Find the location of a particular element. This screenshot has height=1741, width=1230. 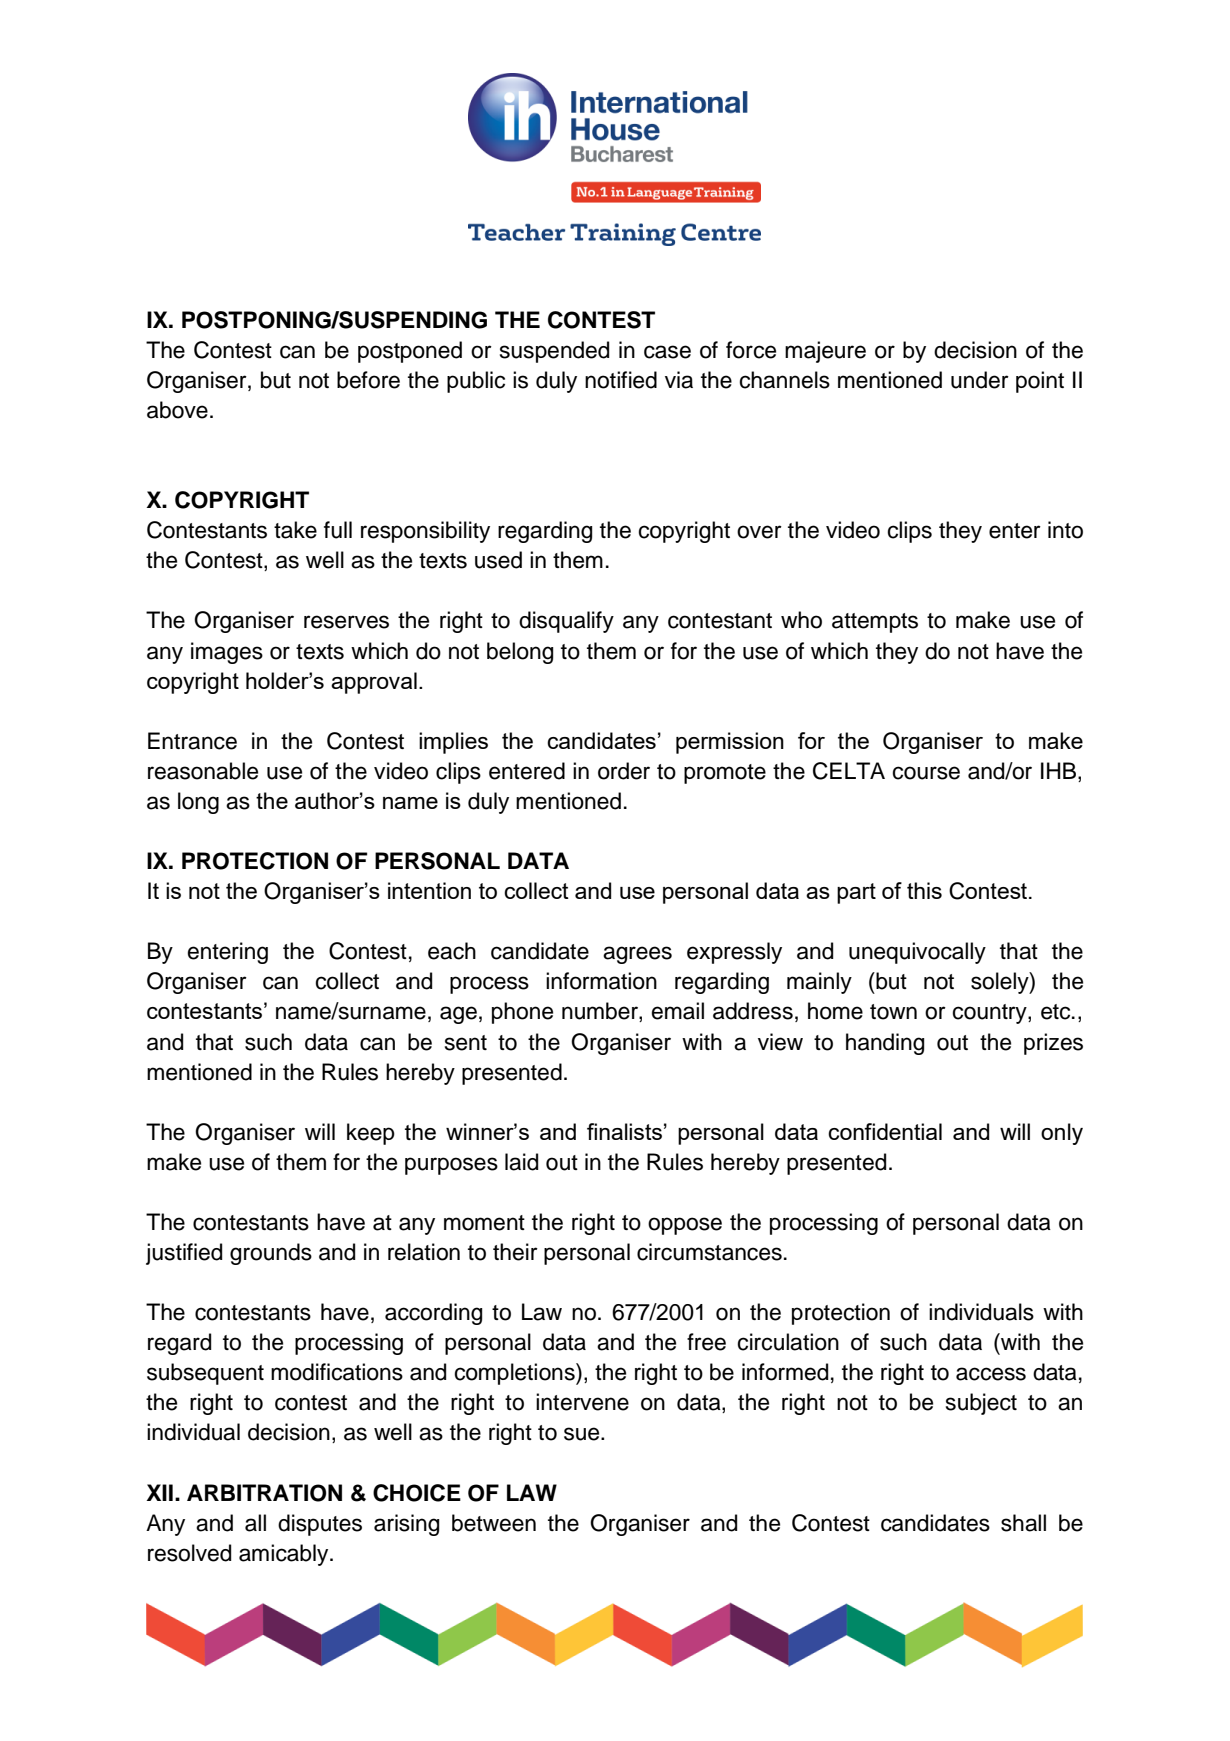

confidential is located at coordinates (885, 1131).
